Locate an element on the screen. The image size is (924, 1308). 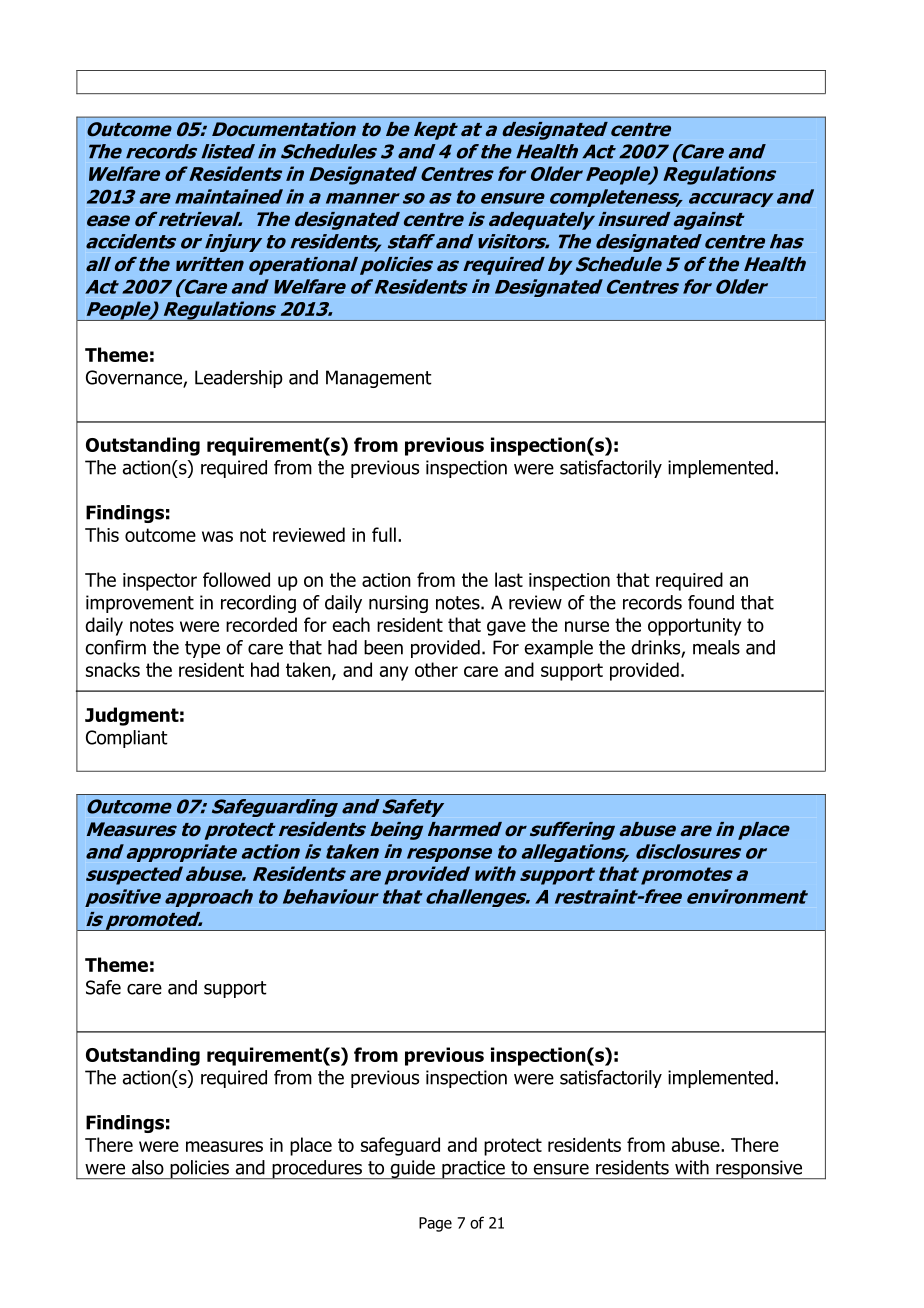
Compliant is located at coordinates (127, 739).
